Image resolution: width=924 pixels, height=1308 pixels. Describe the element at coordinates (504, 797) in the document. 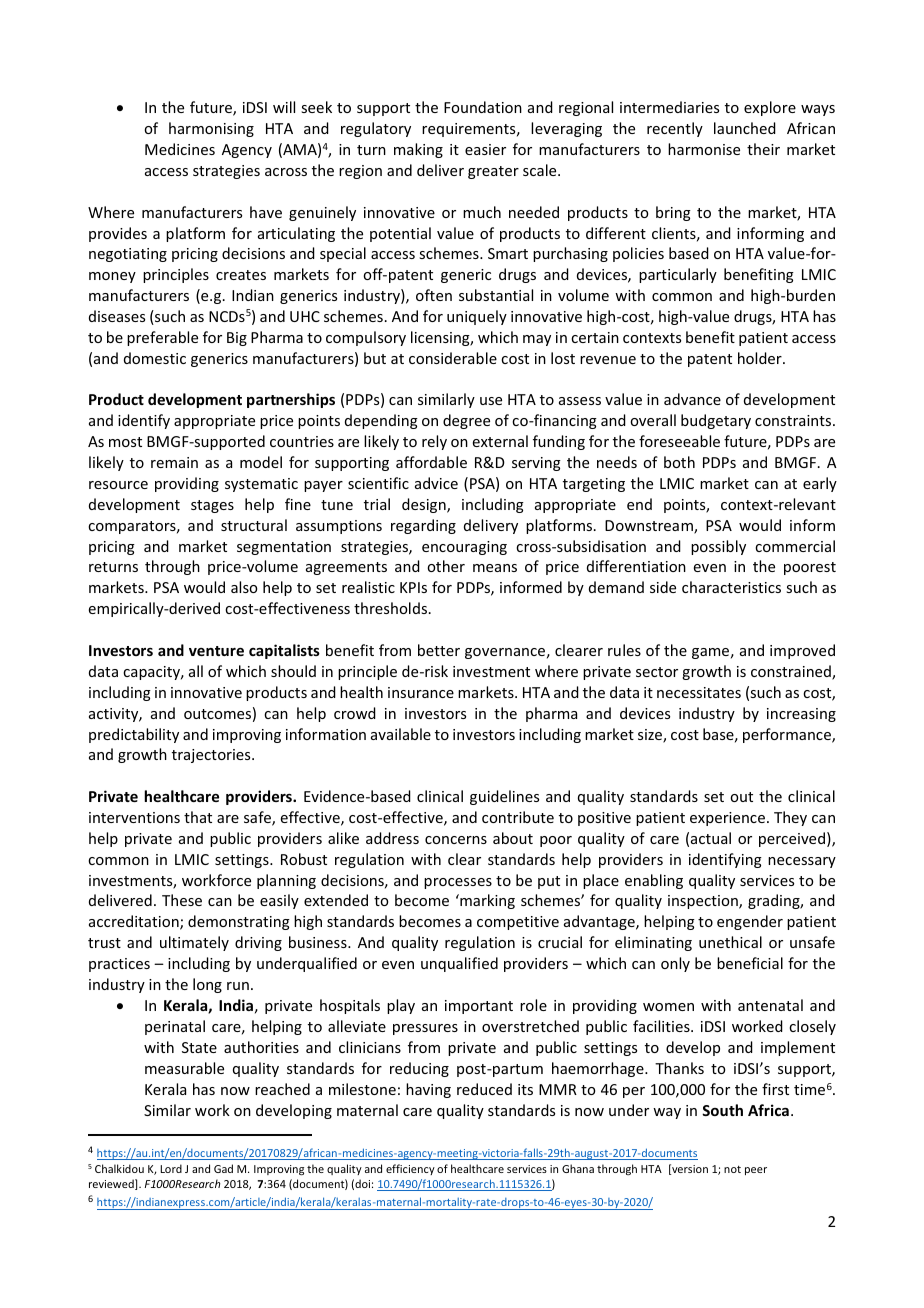

I see `guidelines` at that location.
